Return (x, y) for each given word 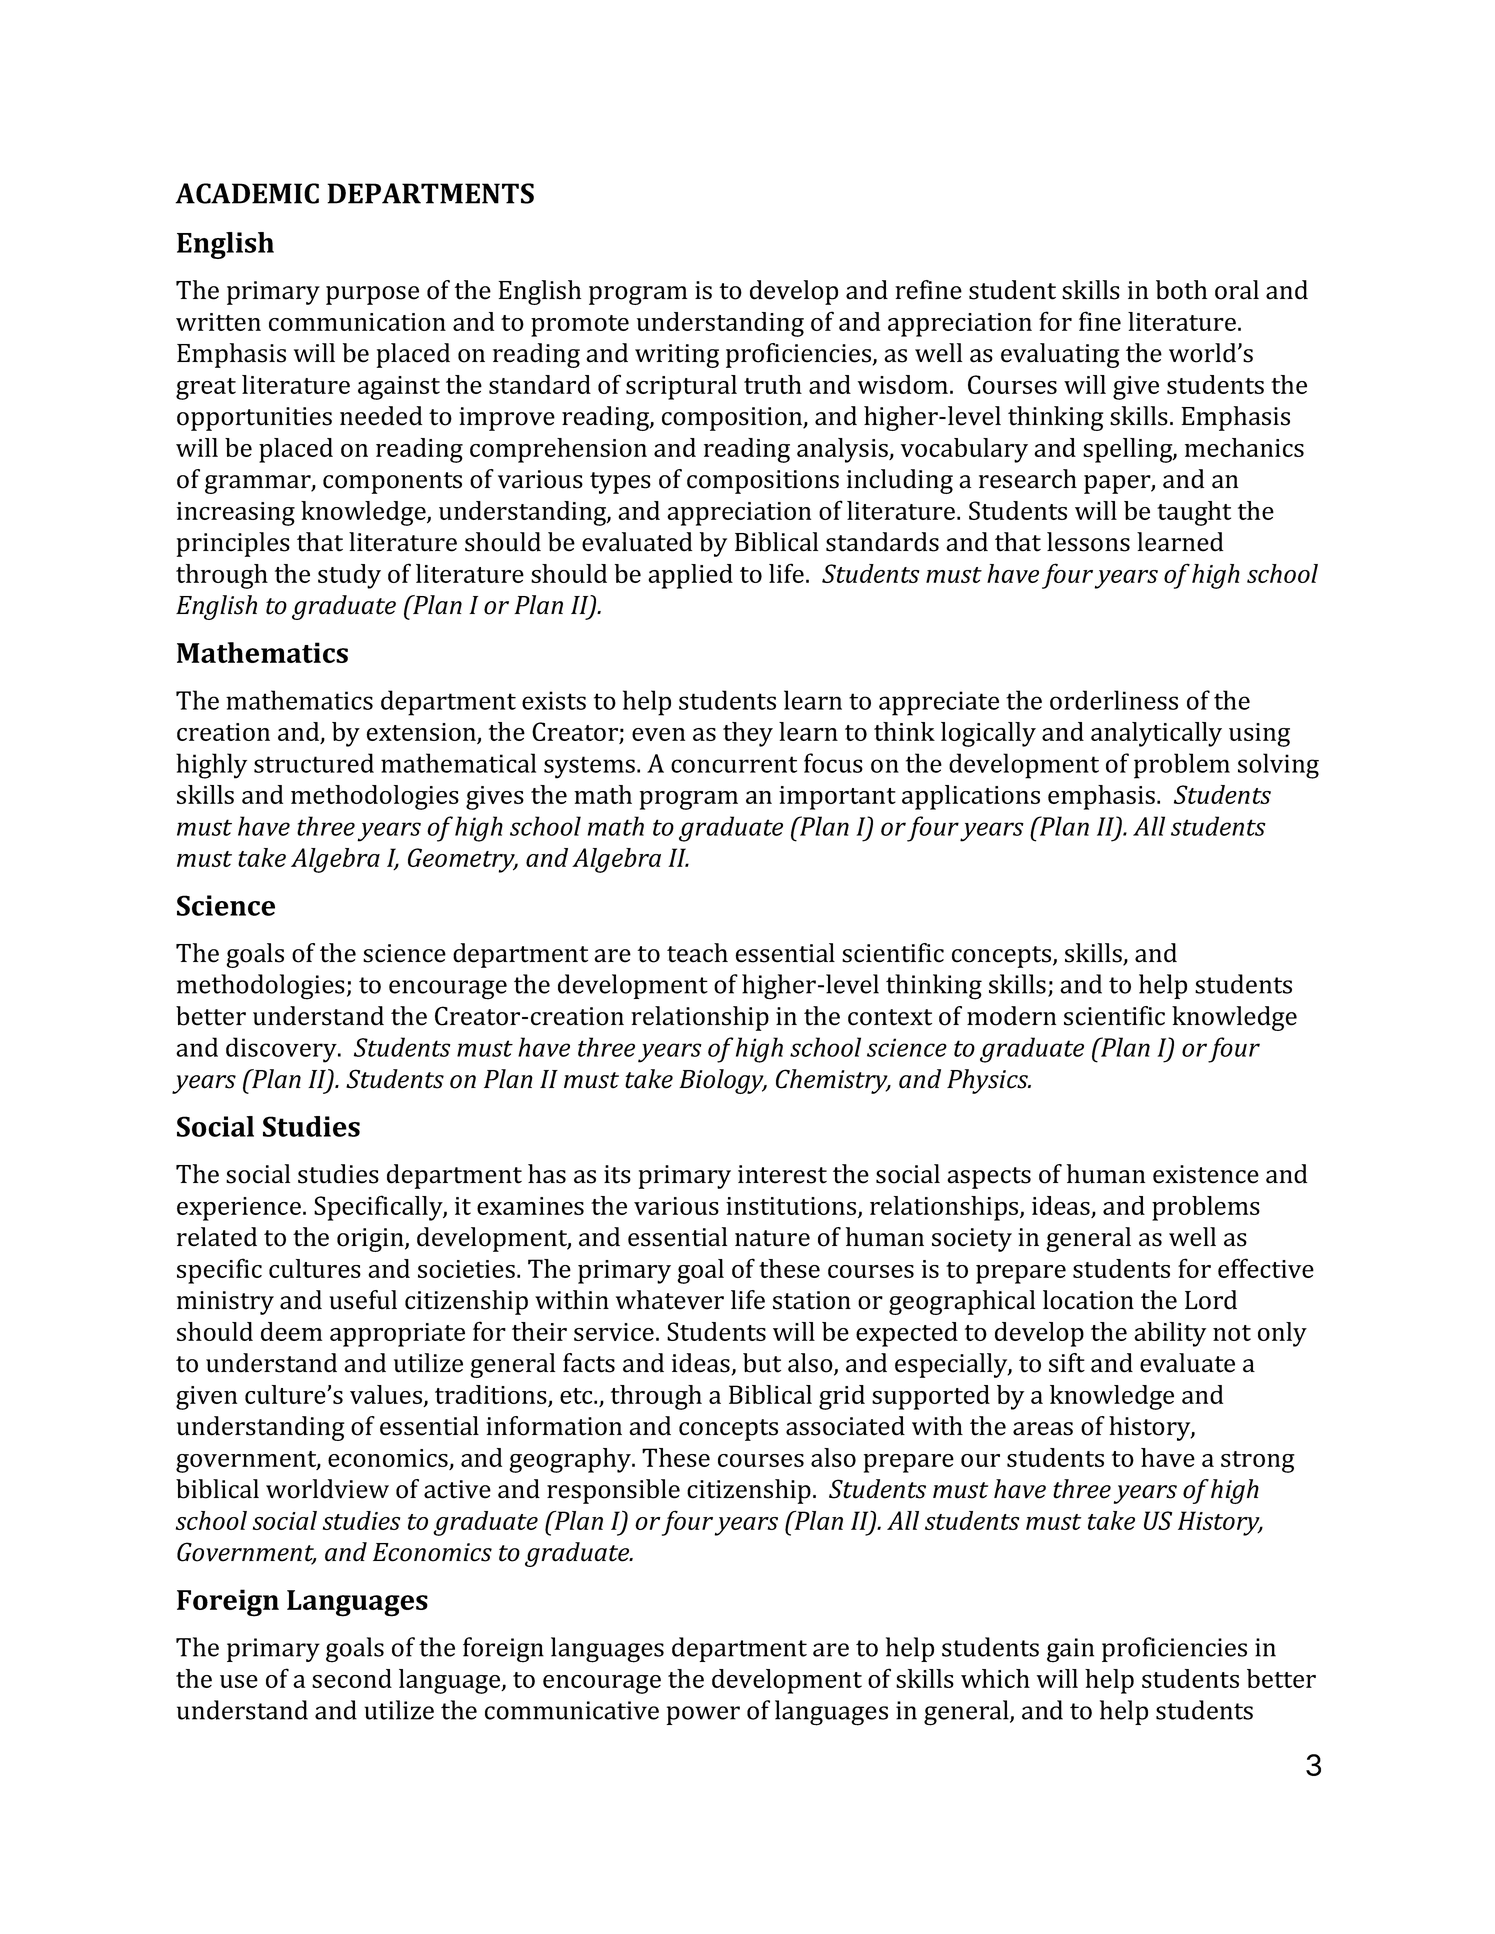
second (352, 1678)
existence (1206, 1174)
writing (677, 356)
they (748, 734)
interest (782, 1174)
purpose (372, 295)
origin (371, 1240)
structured (314, 763)
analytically (1156, 734)
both (1181, 290)
